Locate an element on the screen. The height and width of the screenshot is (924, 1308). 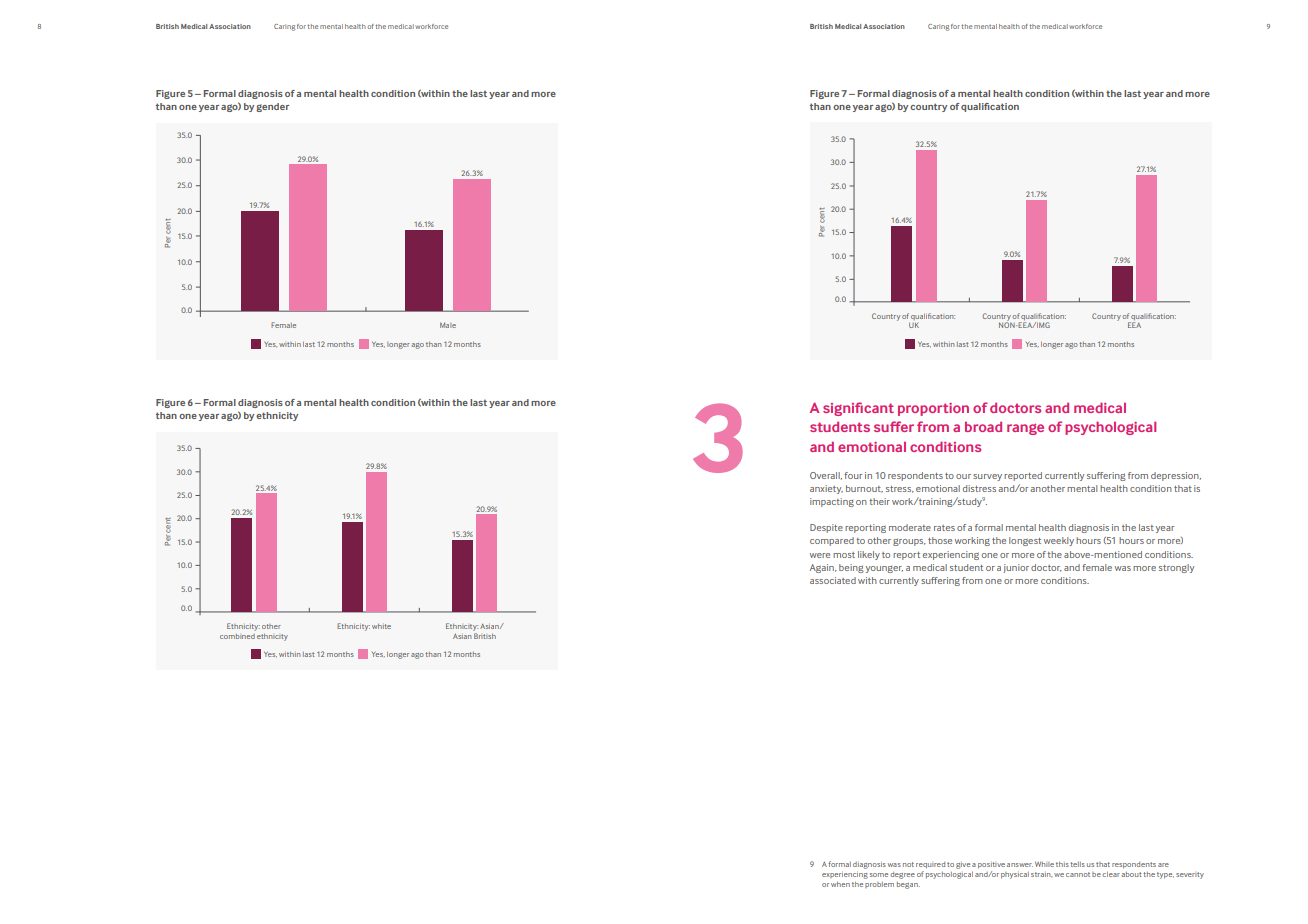
broad is located at coordinates (983, 427).
